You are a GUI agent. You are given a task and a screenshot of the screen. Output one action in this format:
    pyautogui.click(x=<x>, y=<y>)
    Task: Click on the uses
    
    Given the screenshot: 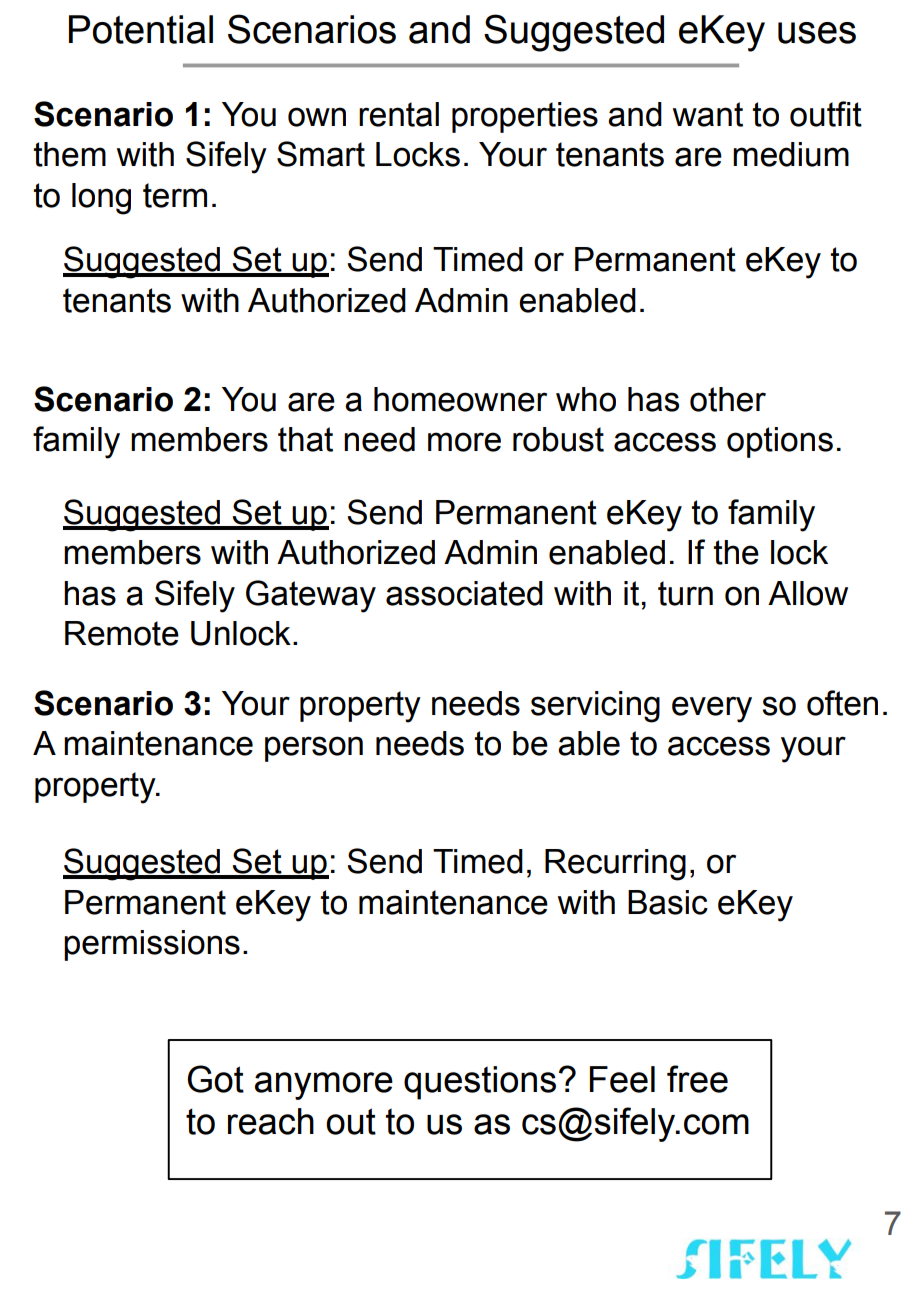 What is the action you would take?
    pyautogui.click(x=817, y=33)
